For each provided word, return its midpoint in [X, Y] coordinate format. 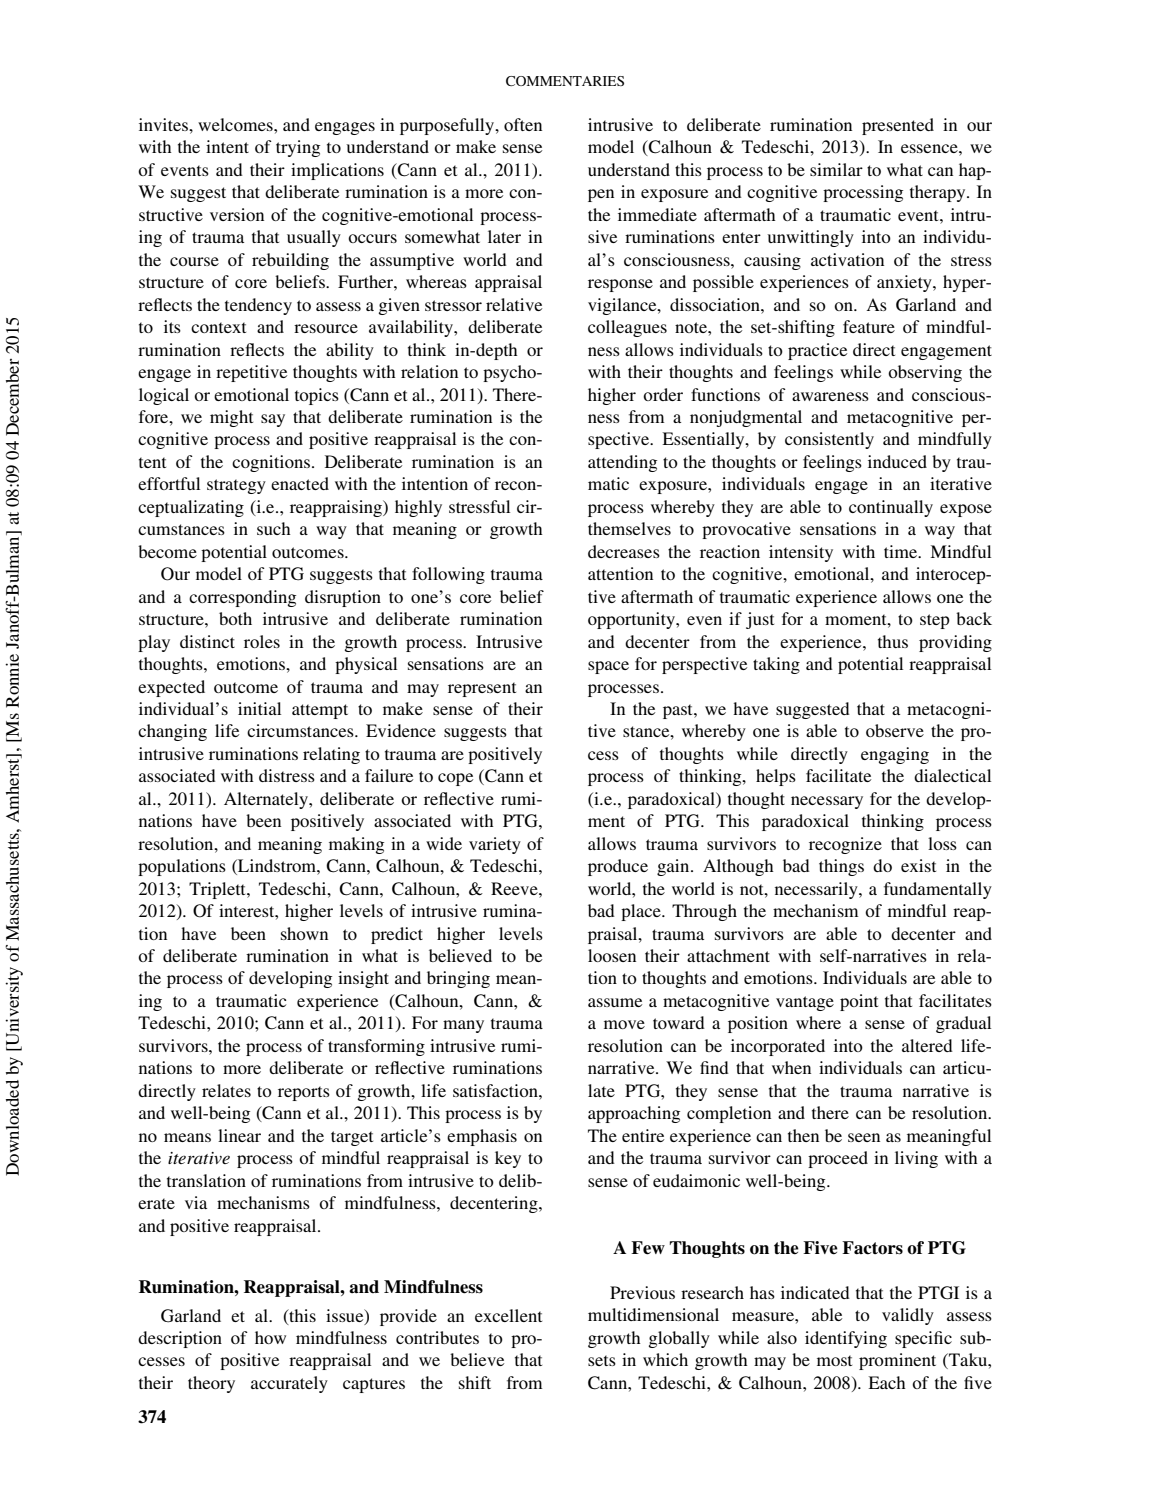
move [624, 1024]
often [523, 124]
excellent [508, 1315]
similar [836, 169]
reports [304, 1093]
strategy [236, 486]
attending [622, 463]
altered [927, 1045]
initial [259, 708]
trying [298, 148]
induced [897, 461]
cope [455, 779]
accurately [289, 1384]
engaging [895, 755]
